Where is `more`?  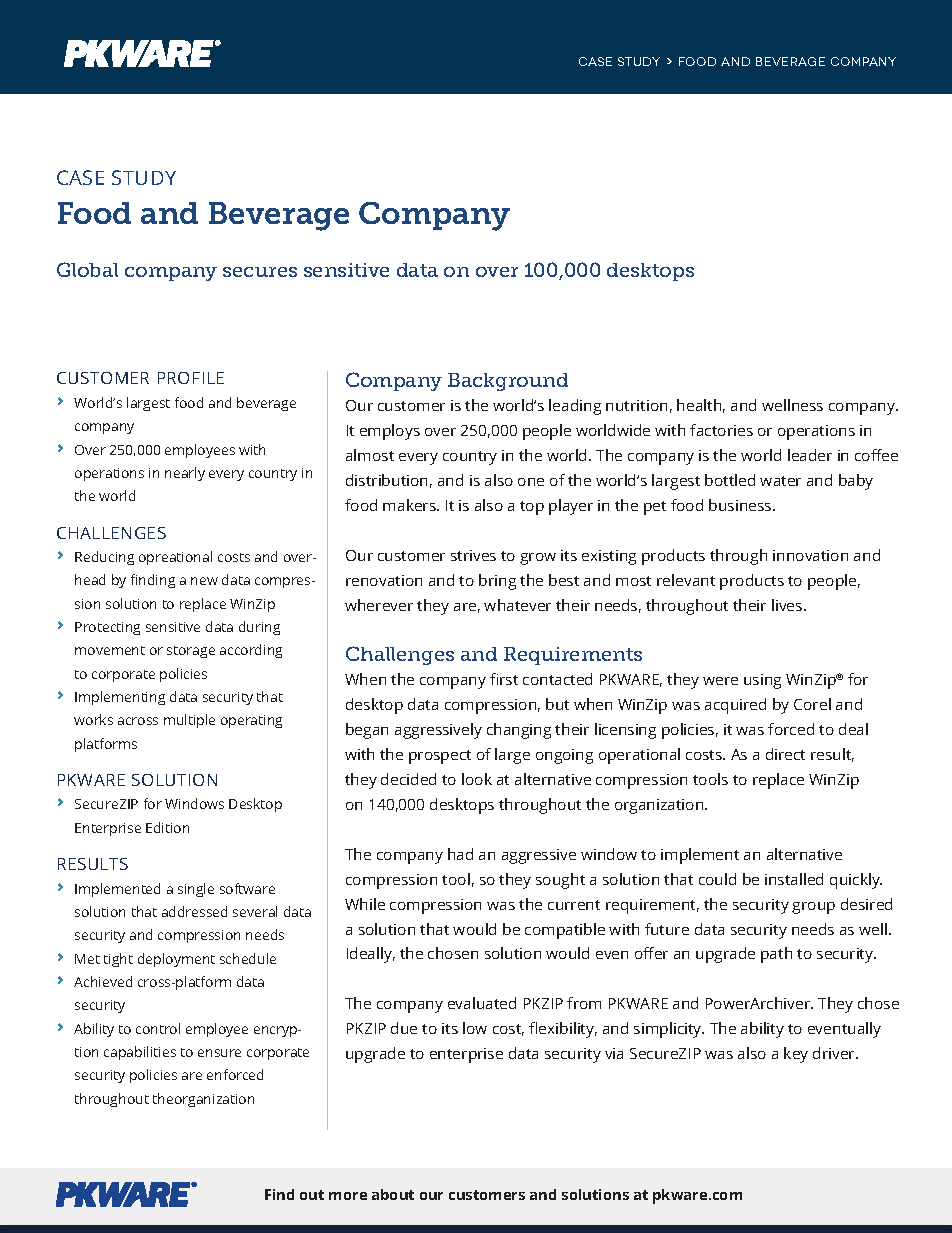 more is located at coordinates (348, 1196).
